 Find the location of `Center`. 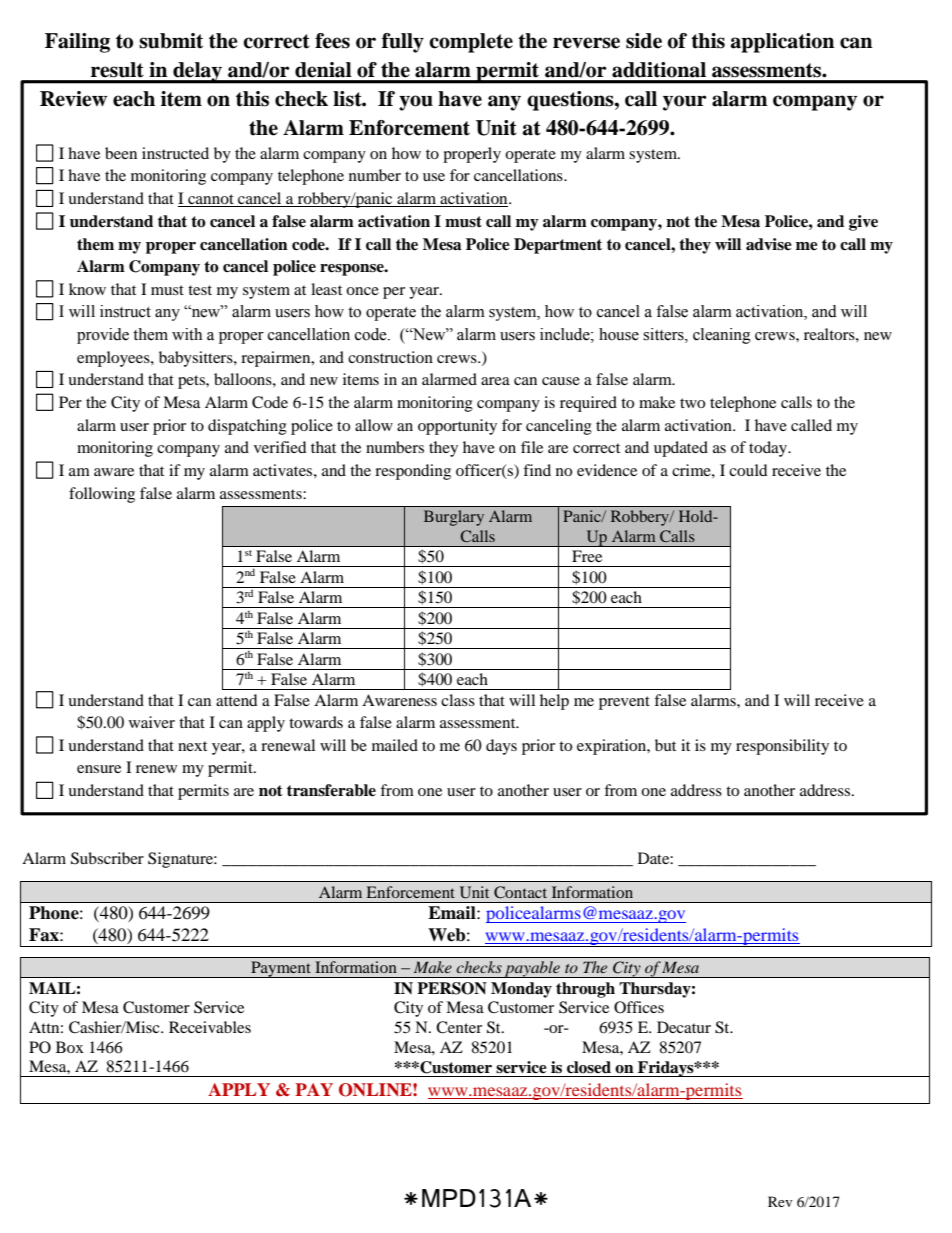

Center is located at coordinates (459, 1027).
